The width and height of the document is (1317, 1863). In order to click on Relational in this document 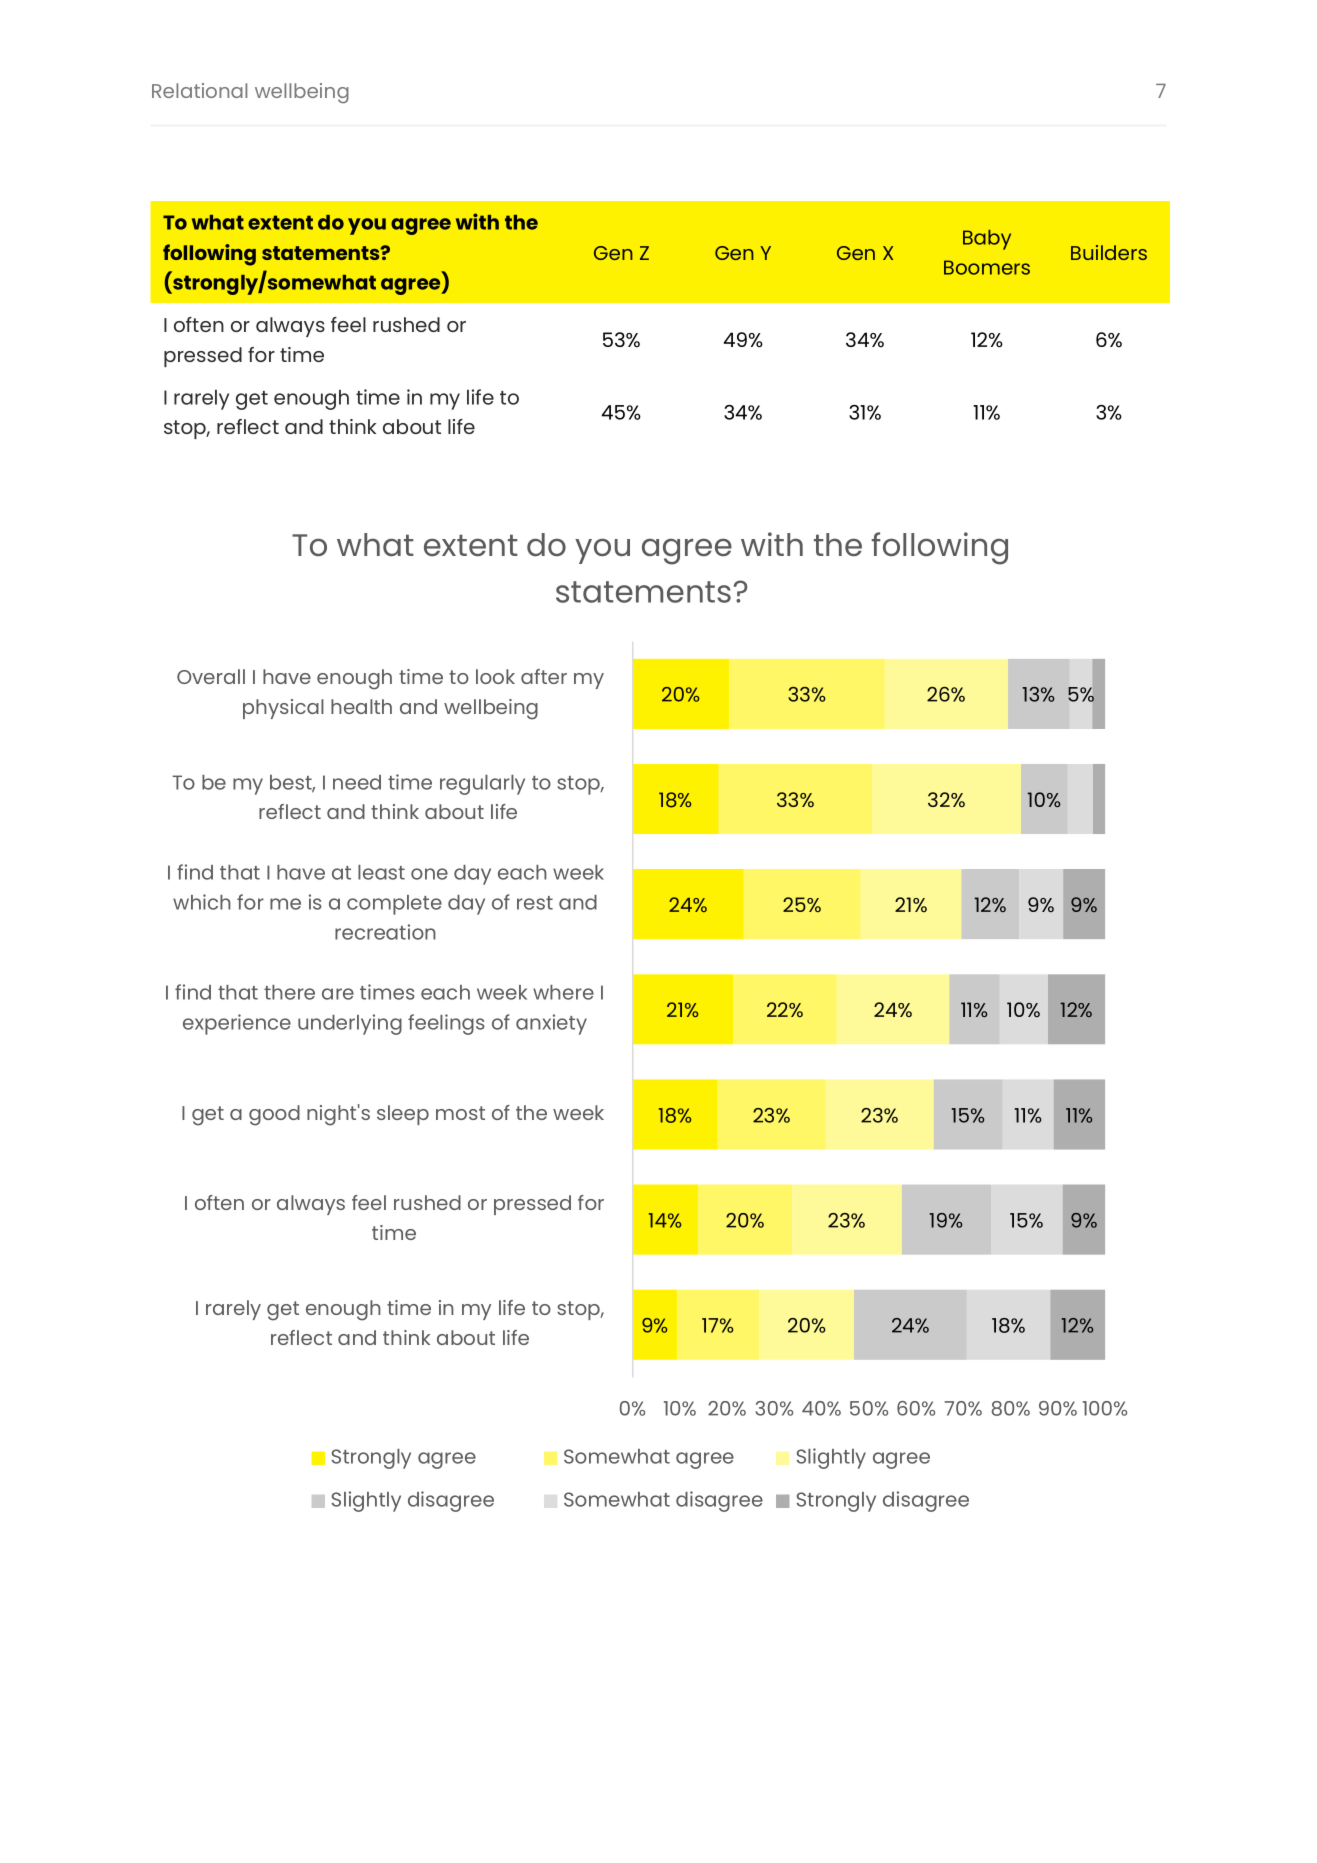, I will do `click(199, 90)`.
